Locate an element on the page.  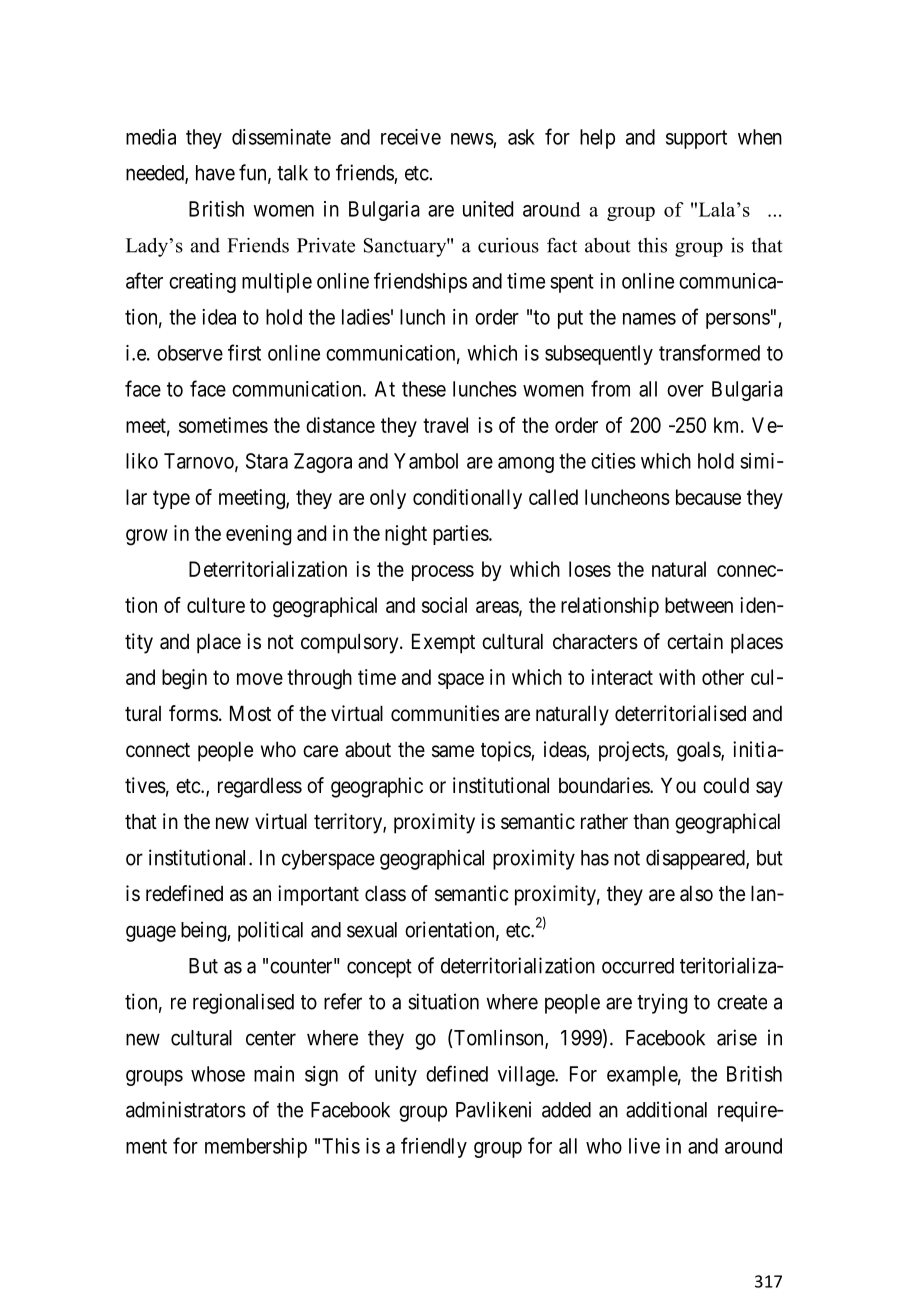
live is located at coordinates (644, 1146).
